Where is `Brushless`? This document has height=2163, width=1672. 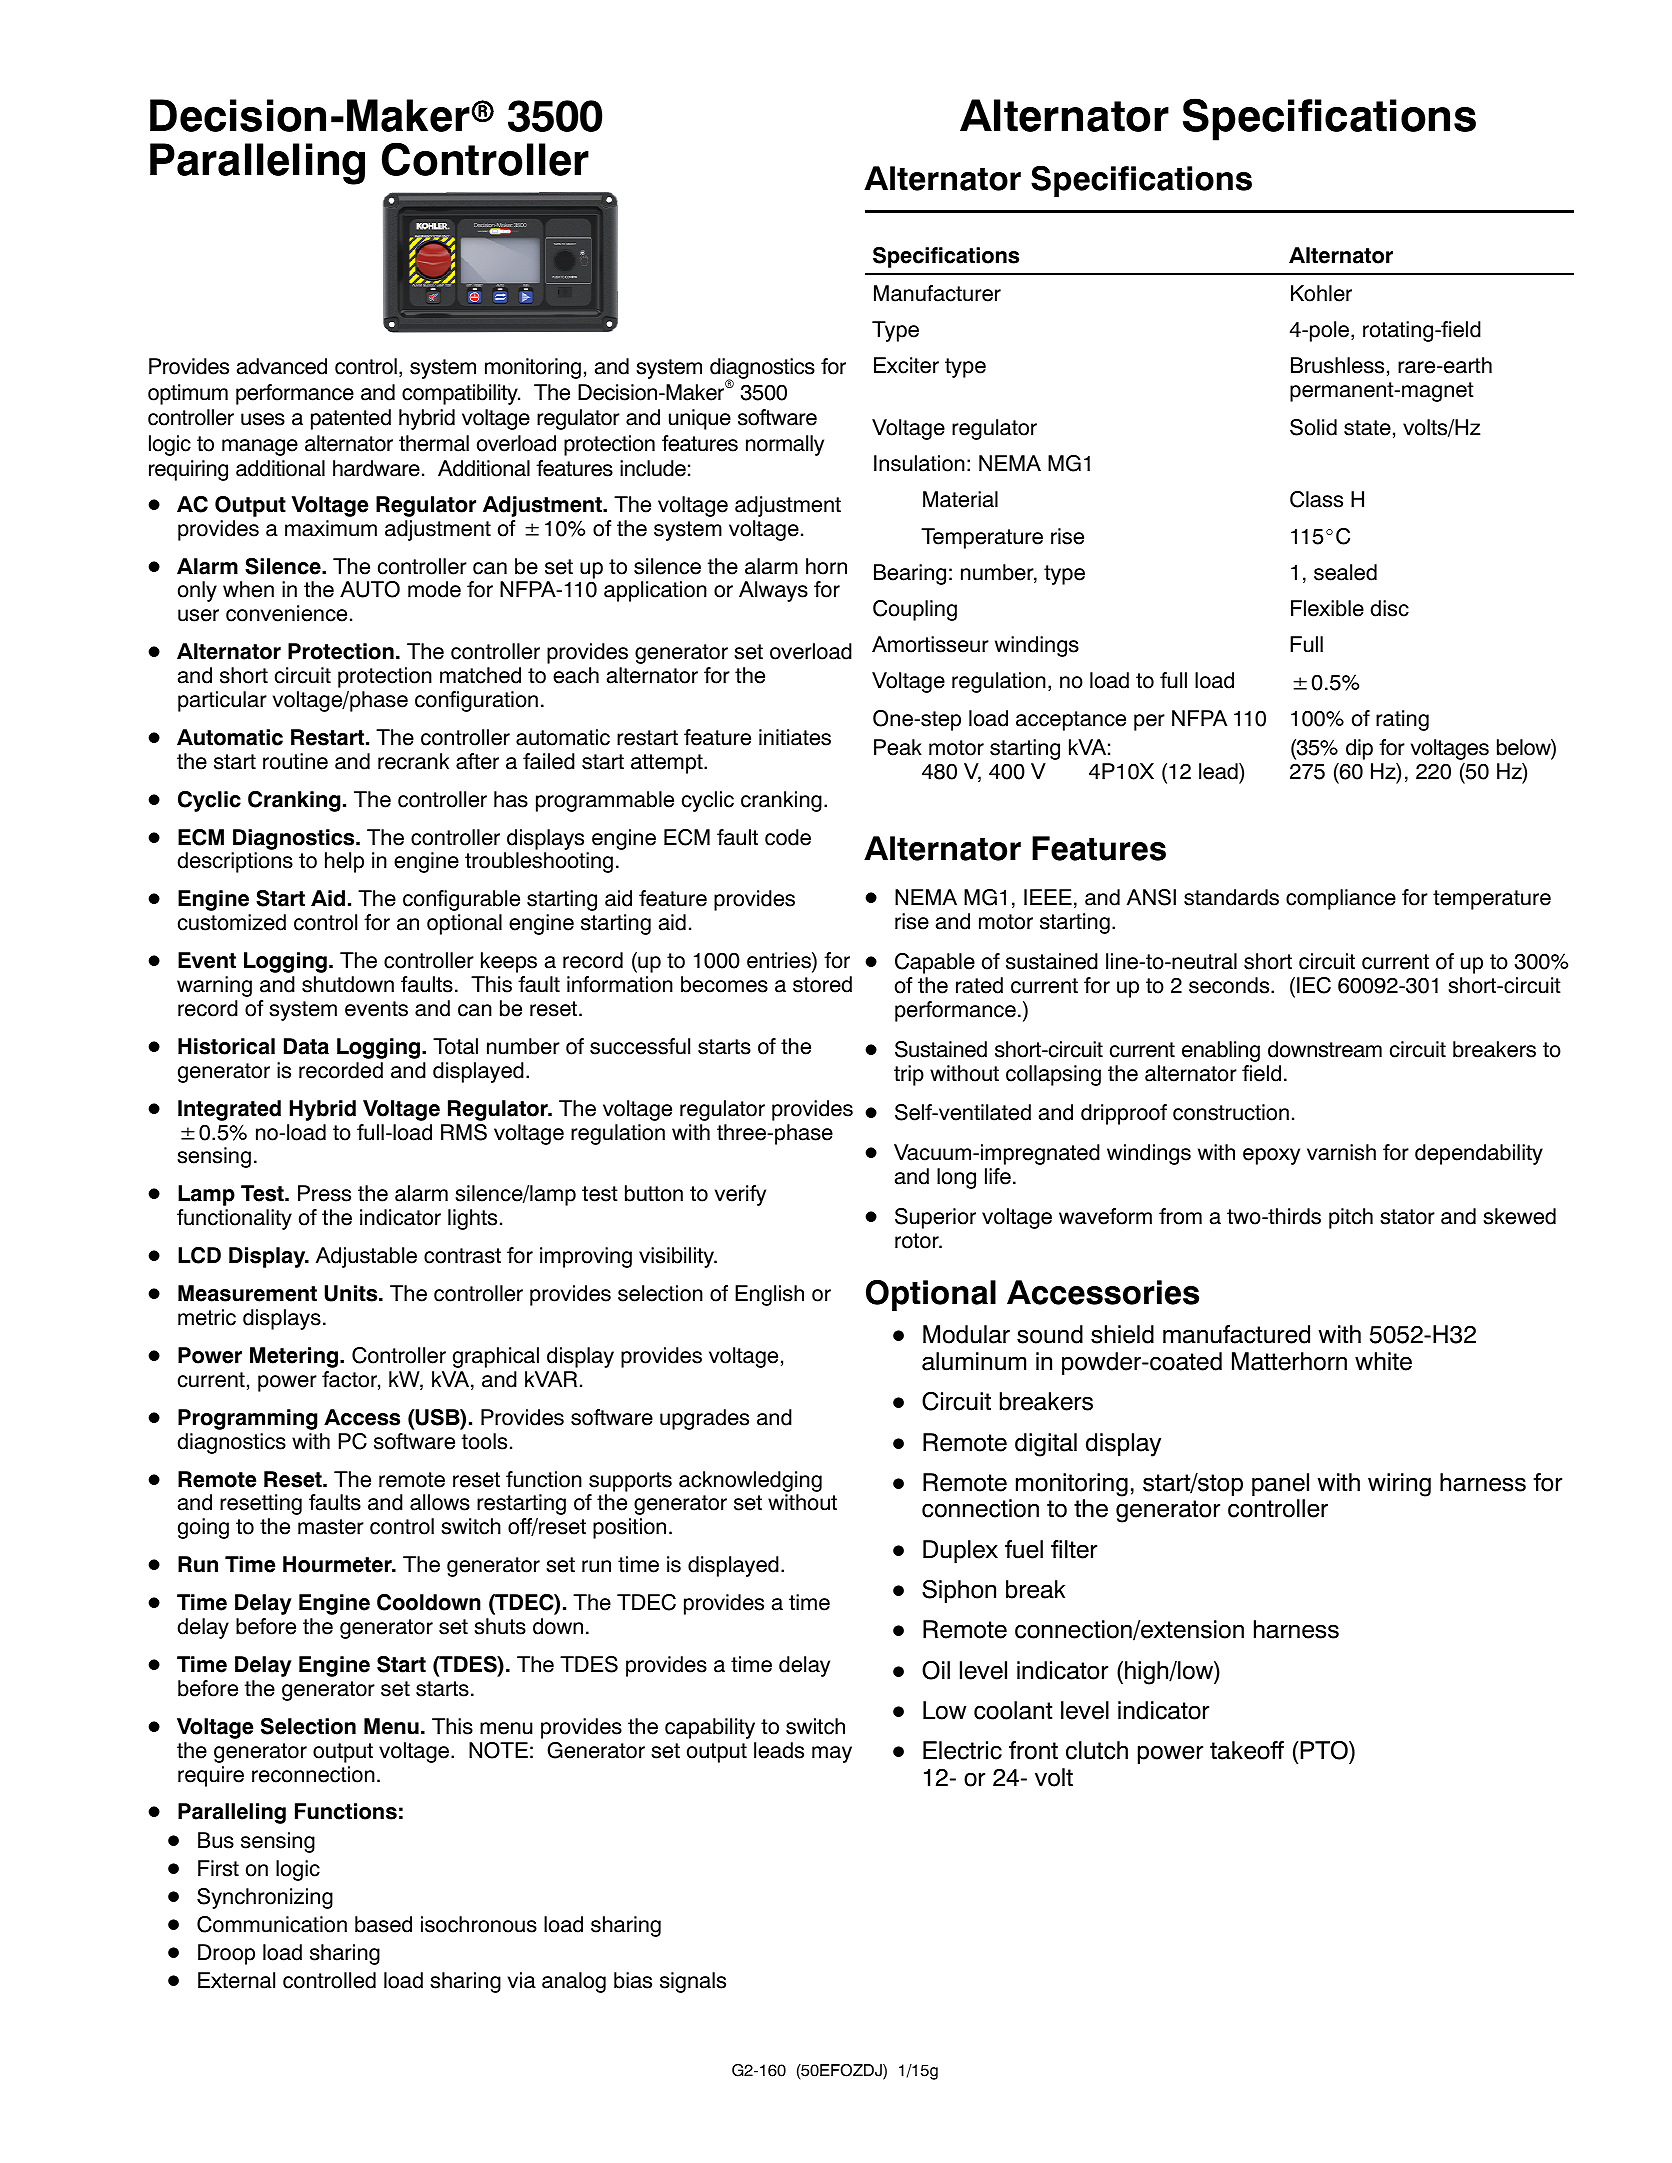 Brushless is located at coordinates (1337, 365).
